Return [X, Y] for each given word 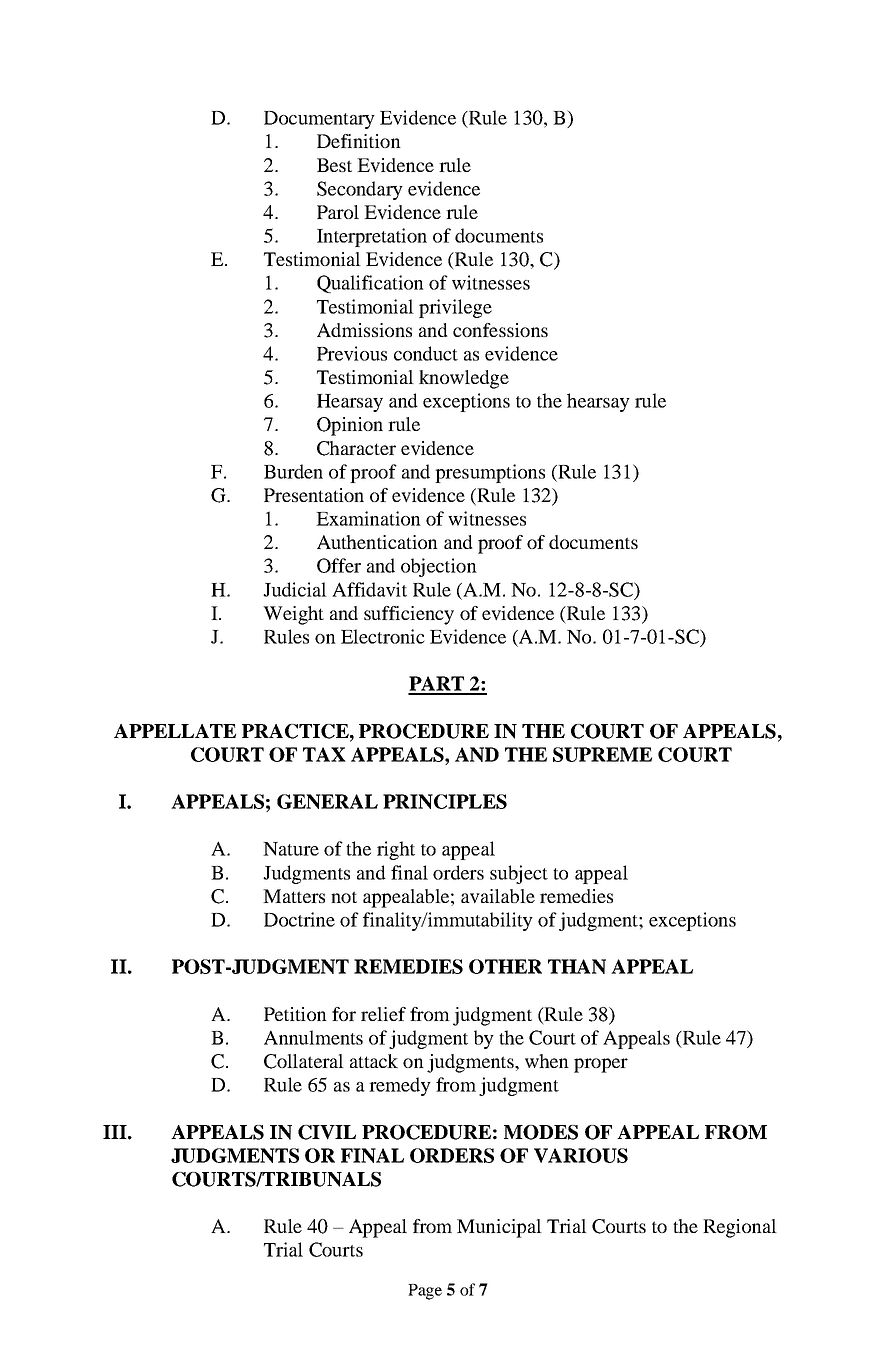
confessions [500, 330]
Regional [740, 1228]
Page [425, 1292]
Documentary [319, 120]
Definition [359, 141]
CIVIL [327, 1132]
